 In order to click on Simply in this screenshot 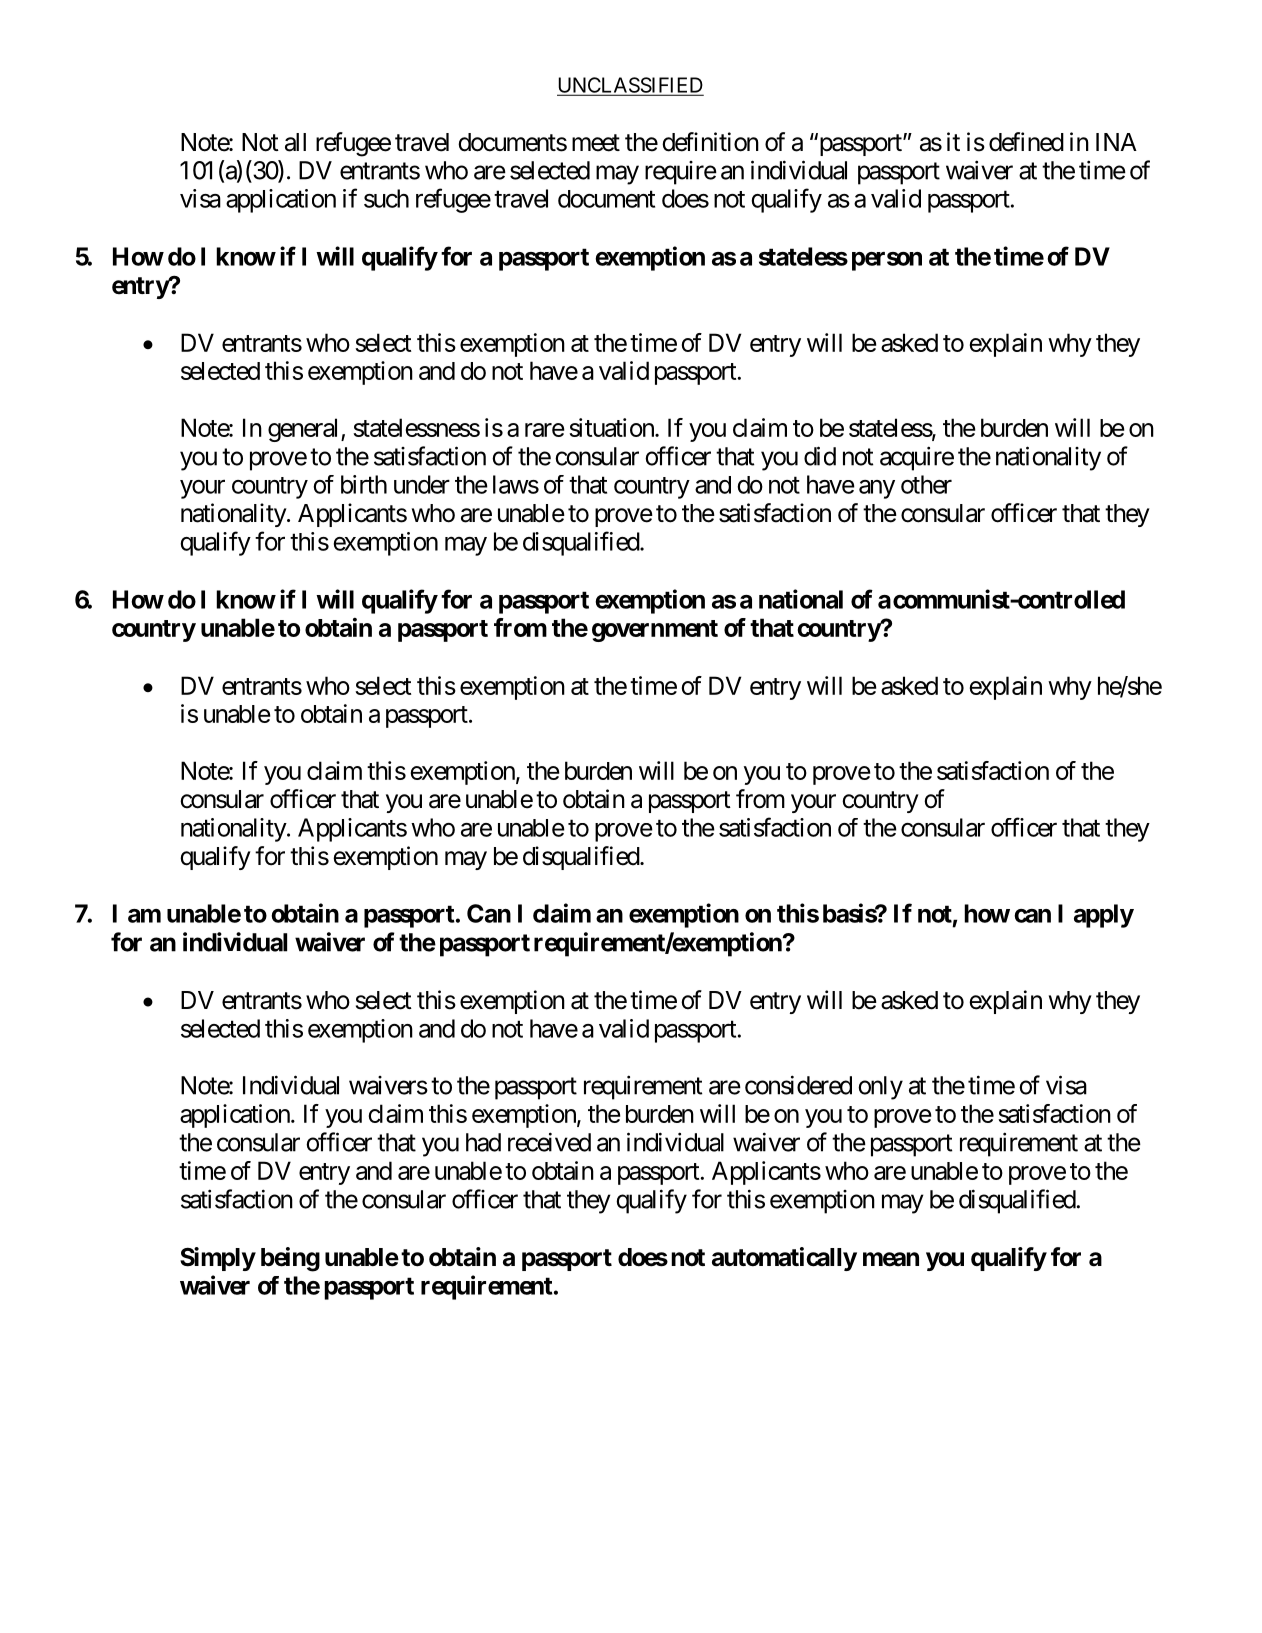, I will do `click(218, 1259)`.
